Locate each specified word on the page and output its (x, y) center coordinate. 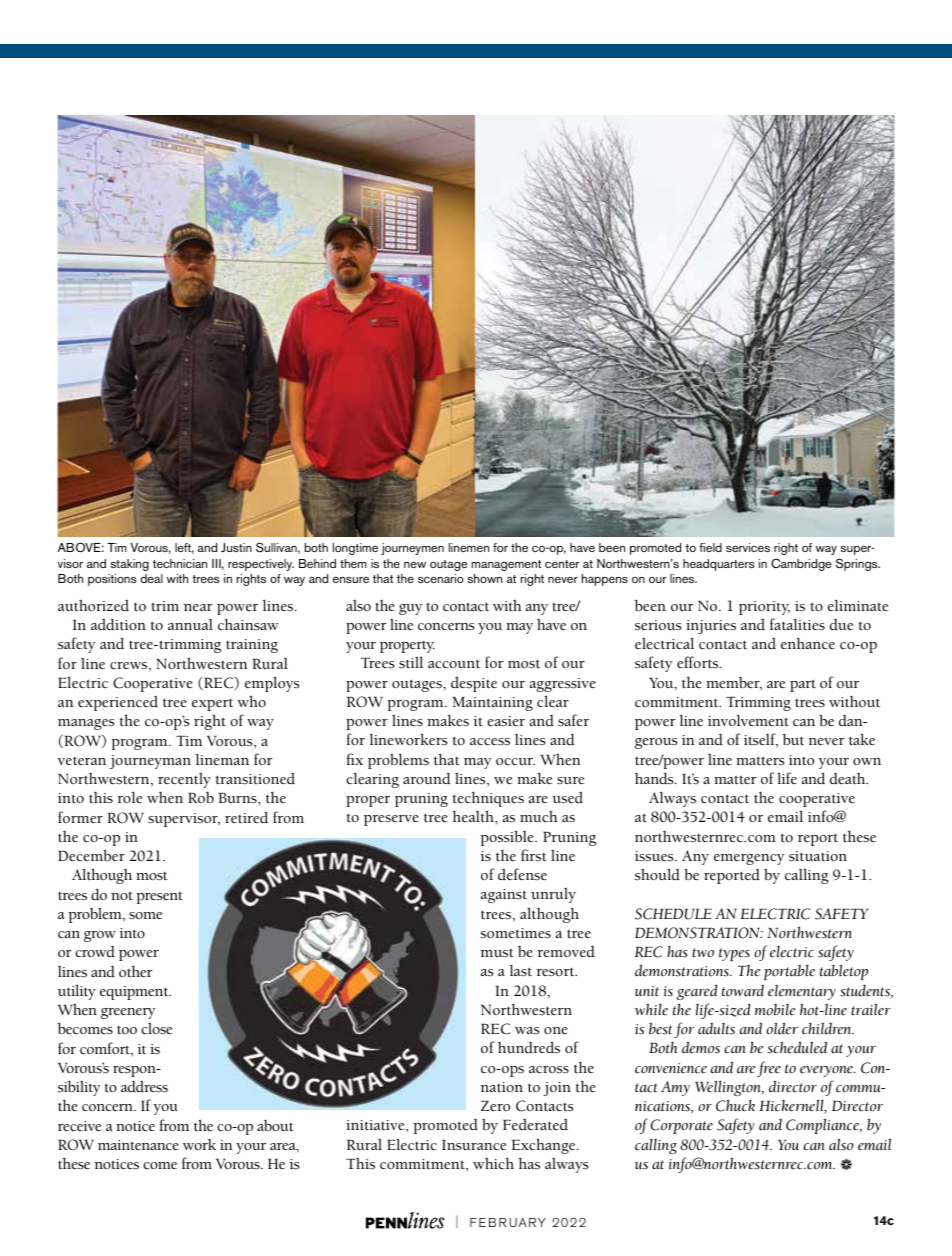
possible (508, 838)
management (506, 565)
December (91, 855)
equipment (135, 993)
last (521, 970)
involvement (748, 720)
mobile (775, 1010)
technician (180, 563)
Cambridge (801, 564)
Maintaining (493, 704)
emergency (749, 859)
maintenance (138, 1145)
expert (212, 704)
